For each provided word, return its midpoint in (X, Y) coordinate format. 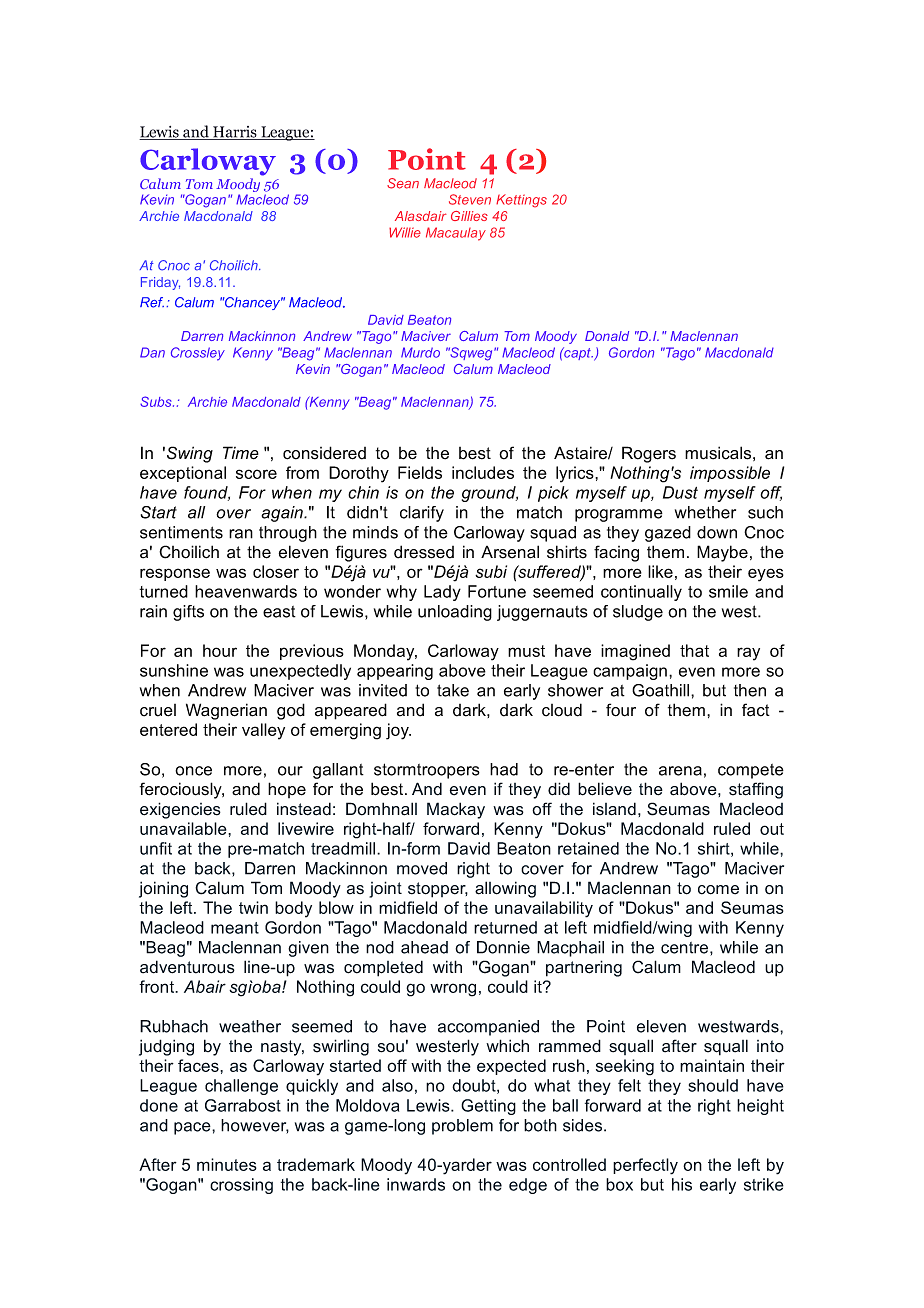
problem (462, 1127)
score (256, 474)
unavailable (184, 828)
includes (483, 472)
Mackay (456, 810)
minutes (227, 1164)
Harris (235, 133)
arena (680, 771)
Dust (680, 492)
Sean (403, 183)
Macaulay (456, 234)
